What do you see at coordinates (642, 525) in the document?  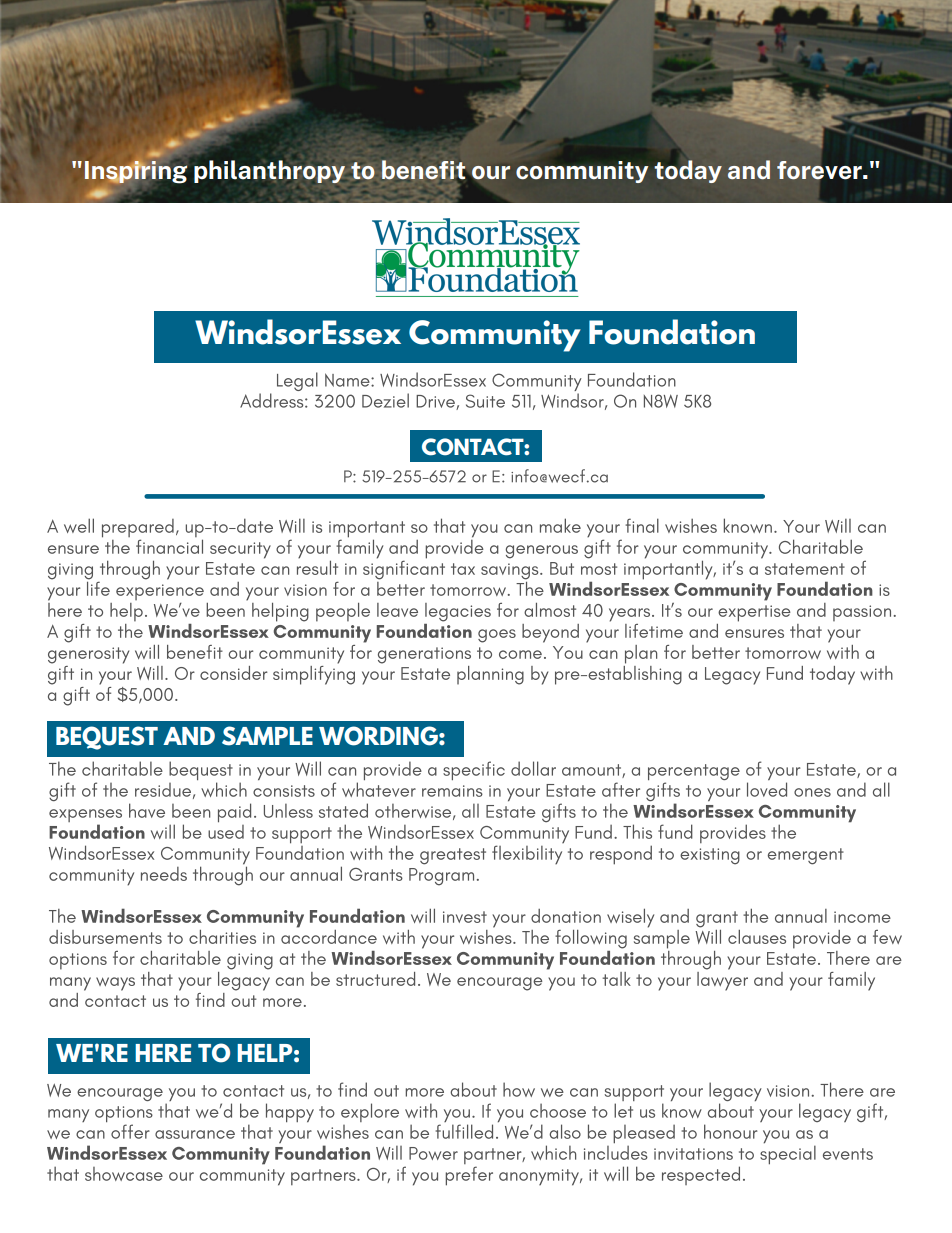 I see `final` at bounding box center [642, 525].
